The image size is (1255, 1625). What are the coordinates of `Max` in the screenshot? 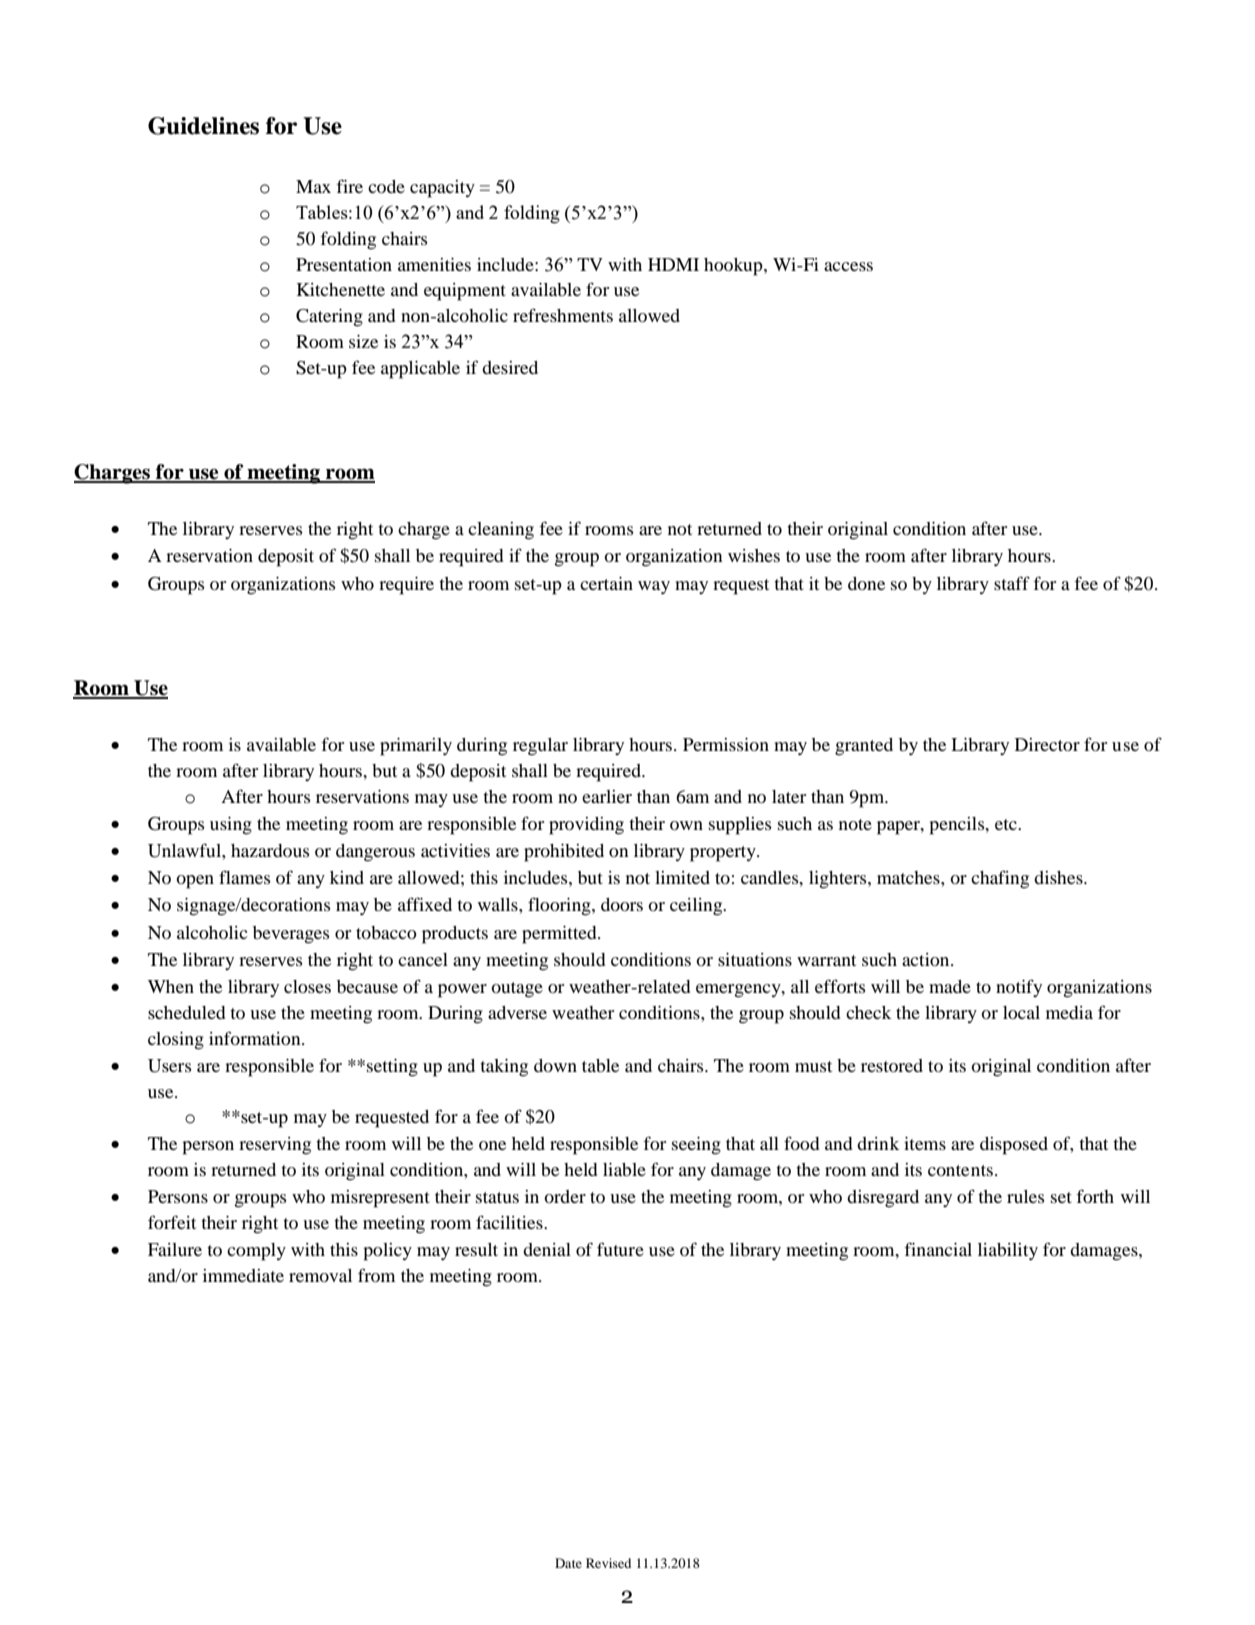 It's located at (313, 186).
